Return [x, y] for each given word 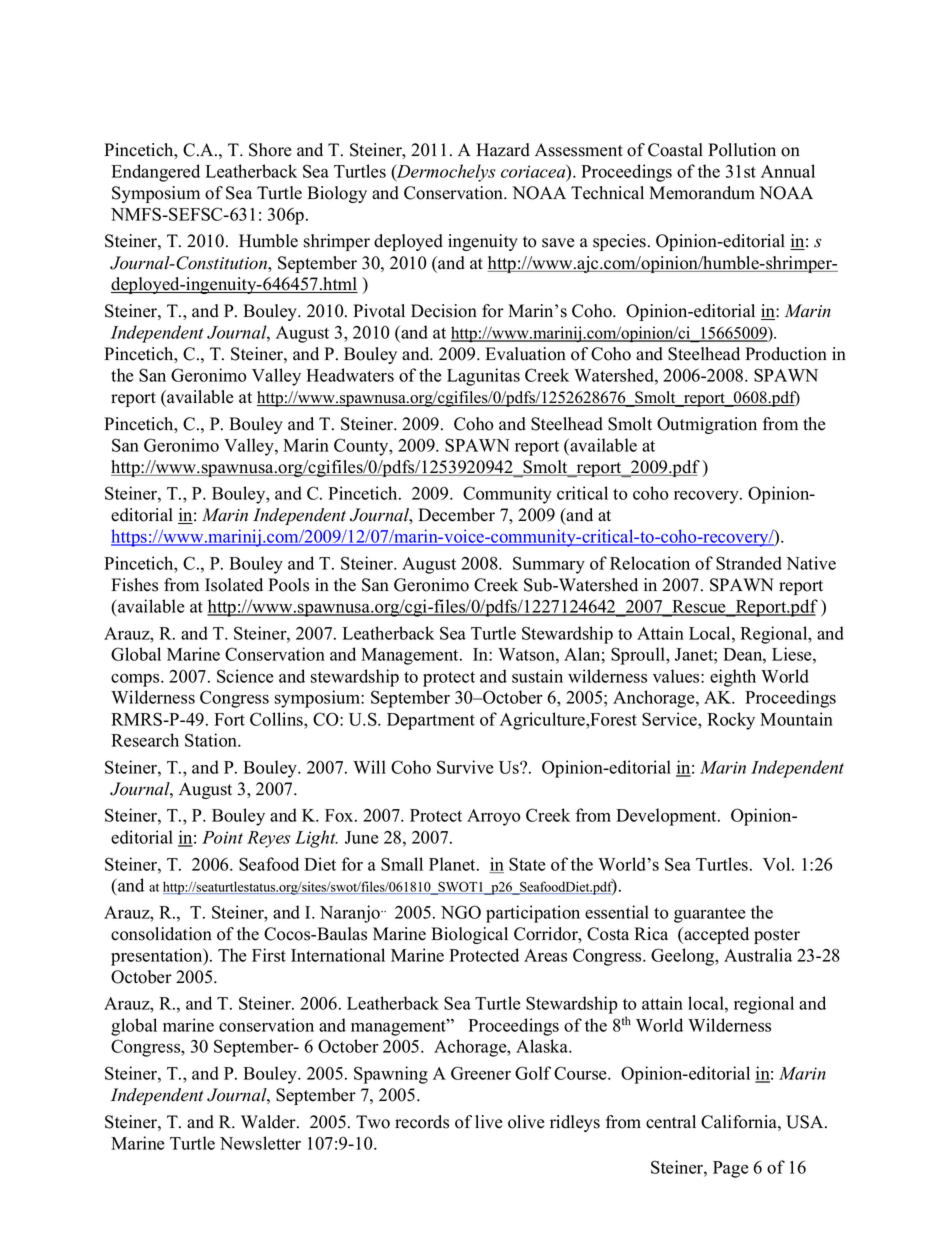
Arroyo [493, 817]
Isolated [234, 585]
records [422, 1122]
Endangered [156, 173]
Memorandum [702, 193]
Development [667, 817]
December [456, 515]
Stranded [749, 563]
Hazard [503, 150]
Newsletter [260, 1143]
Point [222, 837]
